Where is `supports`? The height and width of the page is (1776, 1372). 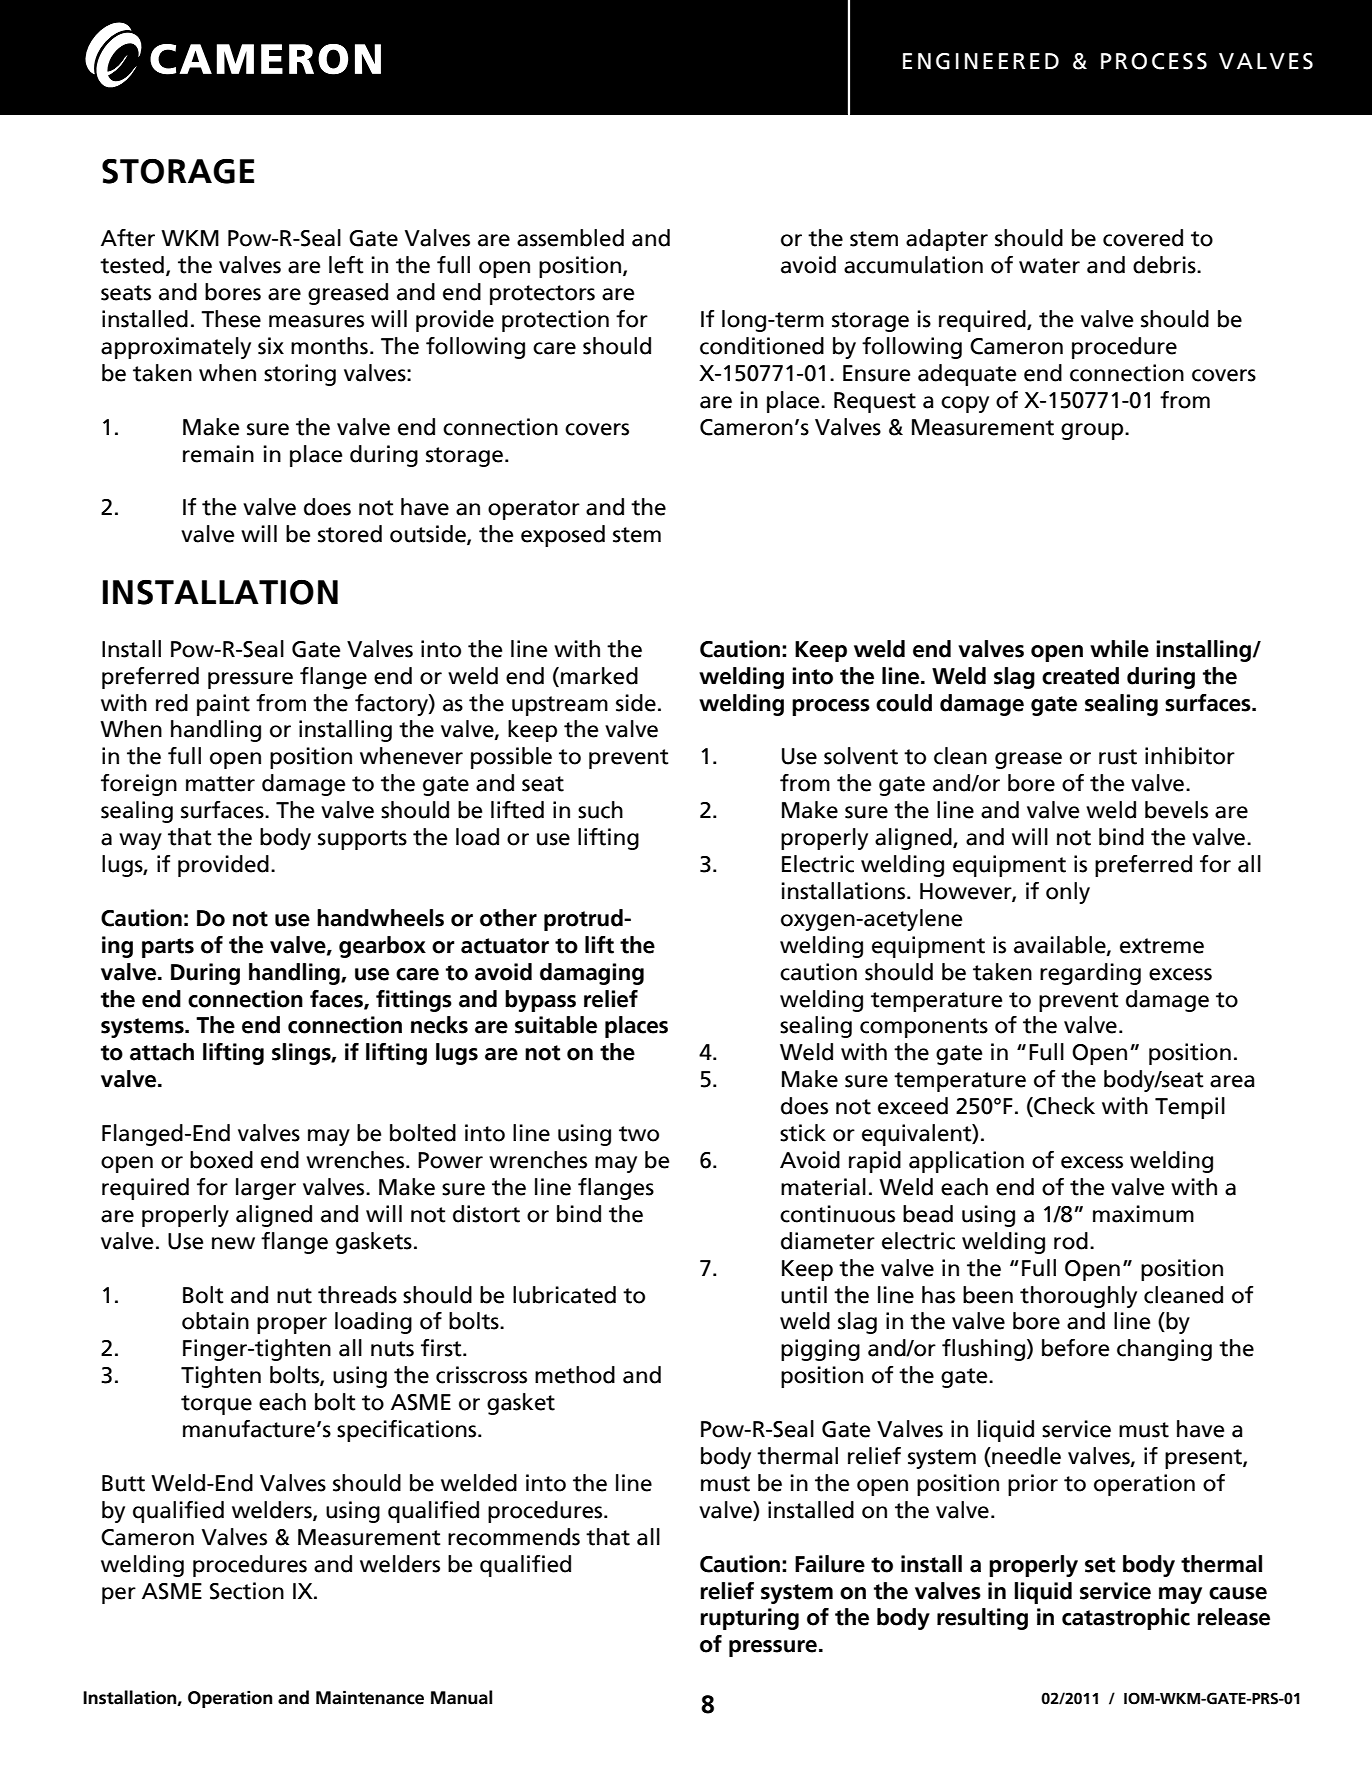
supports is located at coordinates (362, 840).
